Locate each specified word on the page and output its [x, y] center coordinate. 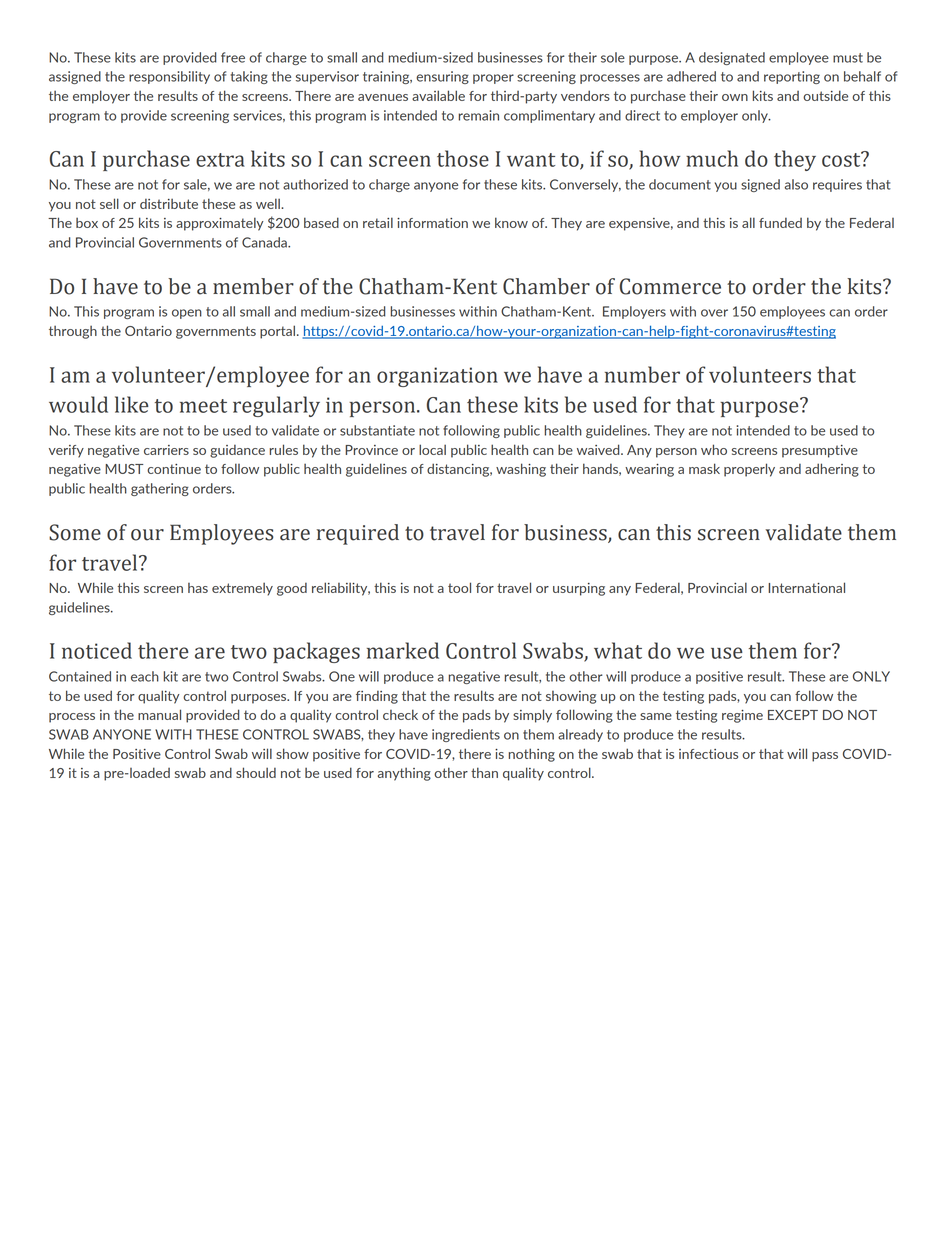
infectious [708, 754]
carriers [166, 450]
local [432, 449]
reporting [792, 77]
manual [159, 714]
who [714, 449]
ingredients [466, 735]
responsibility [169, 77]
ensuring [442, 77]
